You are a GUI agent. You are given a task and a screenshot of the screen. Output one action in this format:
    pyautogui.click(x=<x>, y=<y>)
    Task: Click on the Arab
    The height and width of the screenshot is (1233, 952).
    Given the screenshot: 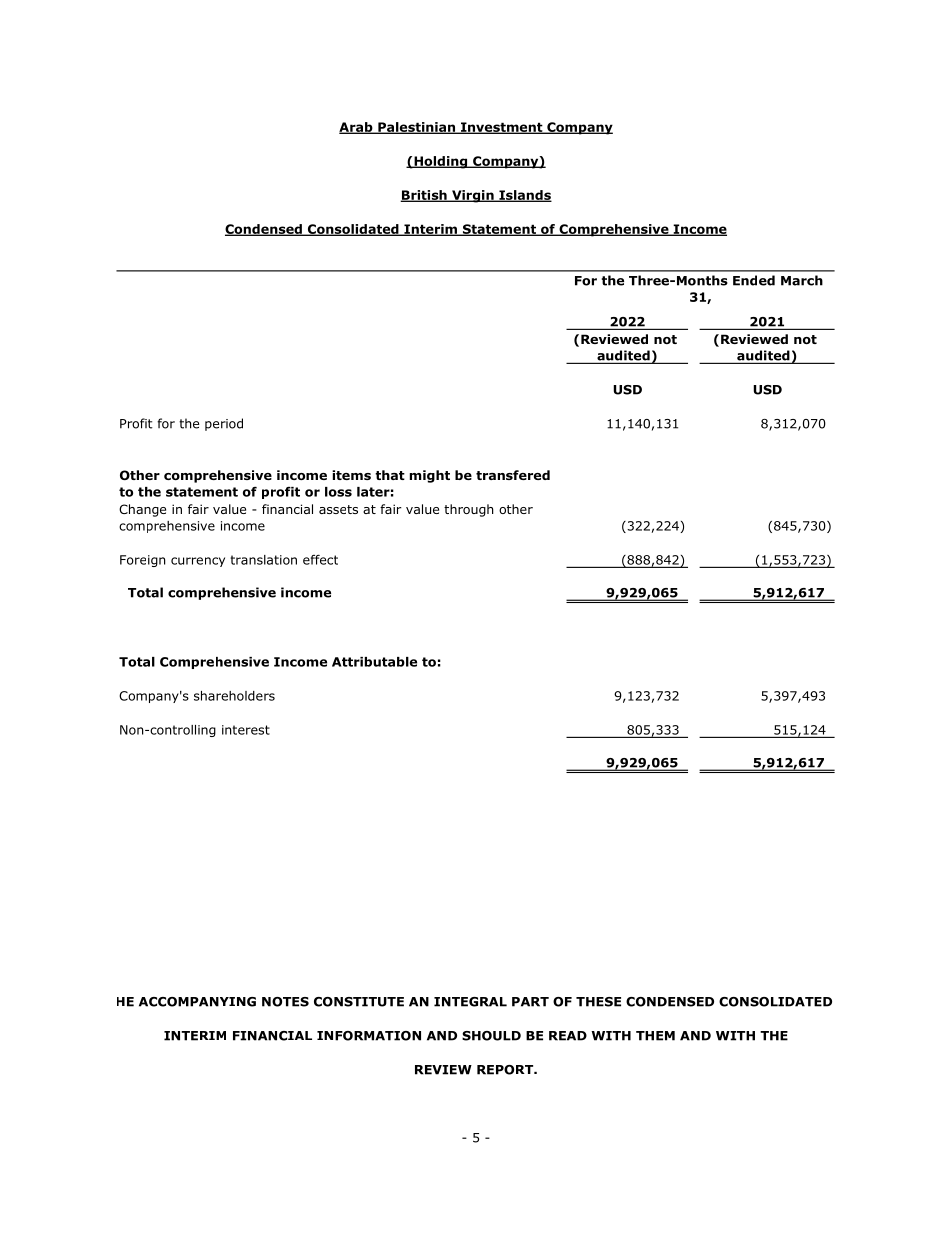 What is the action you would take?
    pyautogui.click(x=357, y=128)
